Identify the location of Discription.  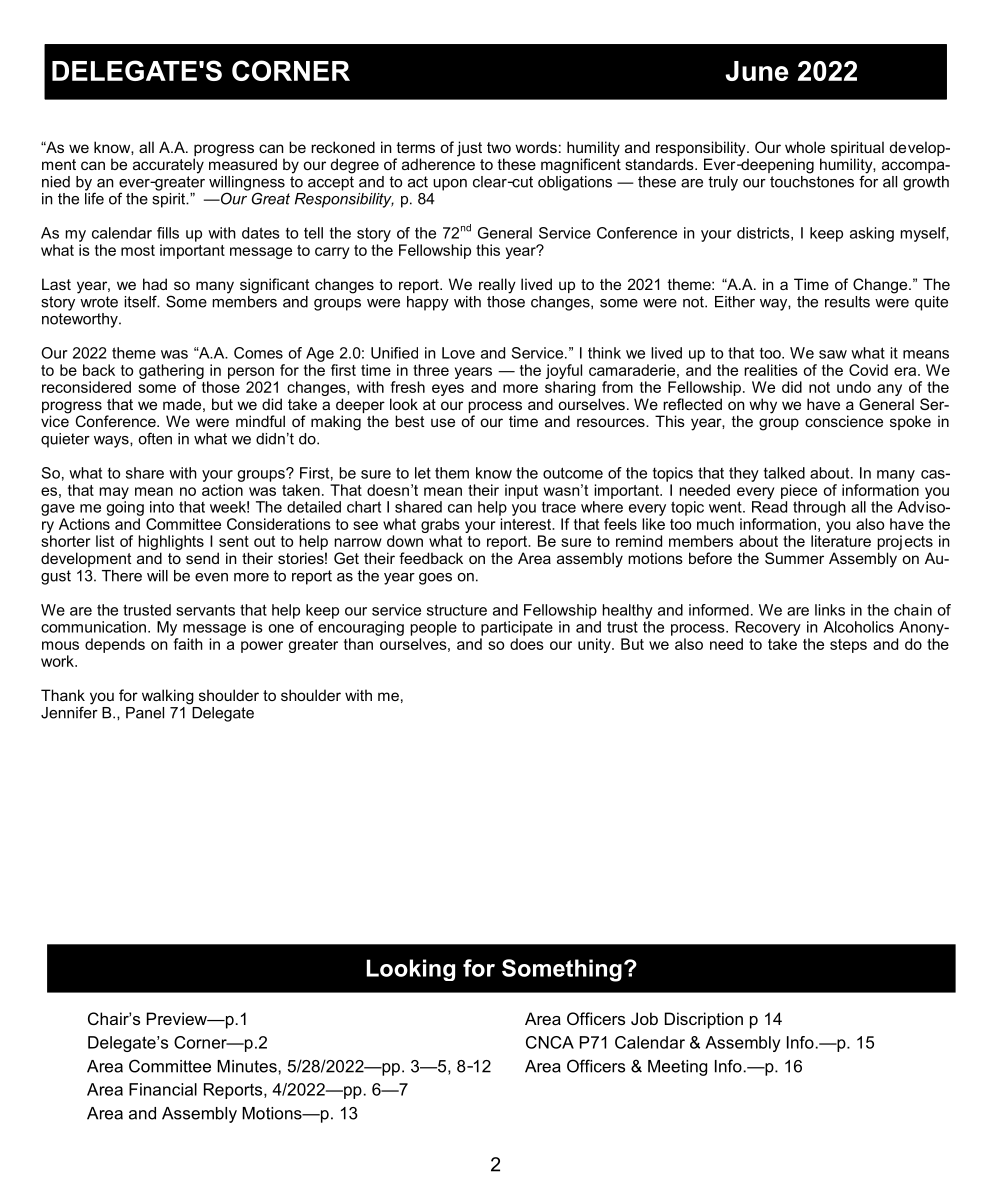
(704, 1020).
